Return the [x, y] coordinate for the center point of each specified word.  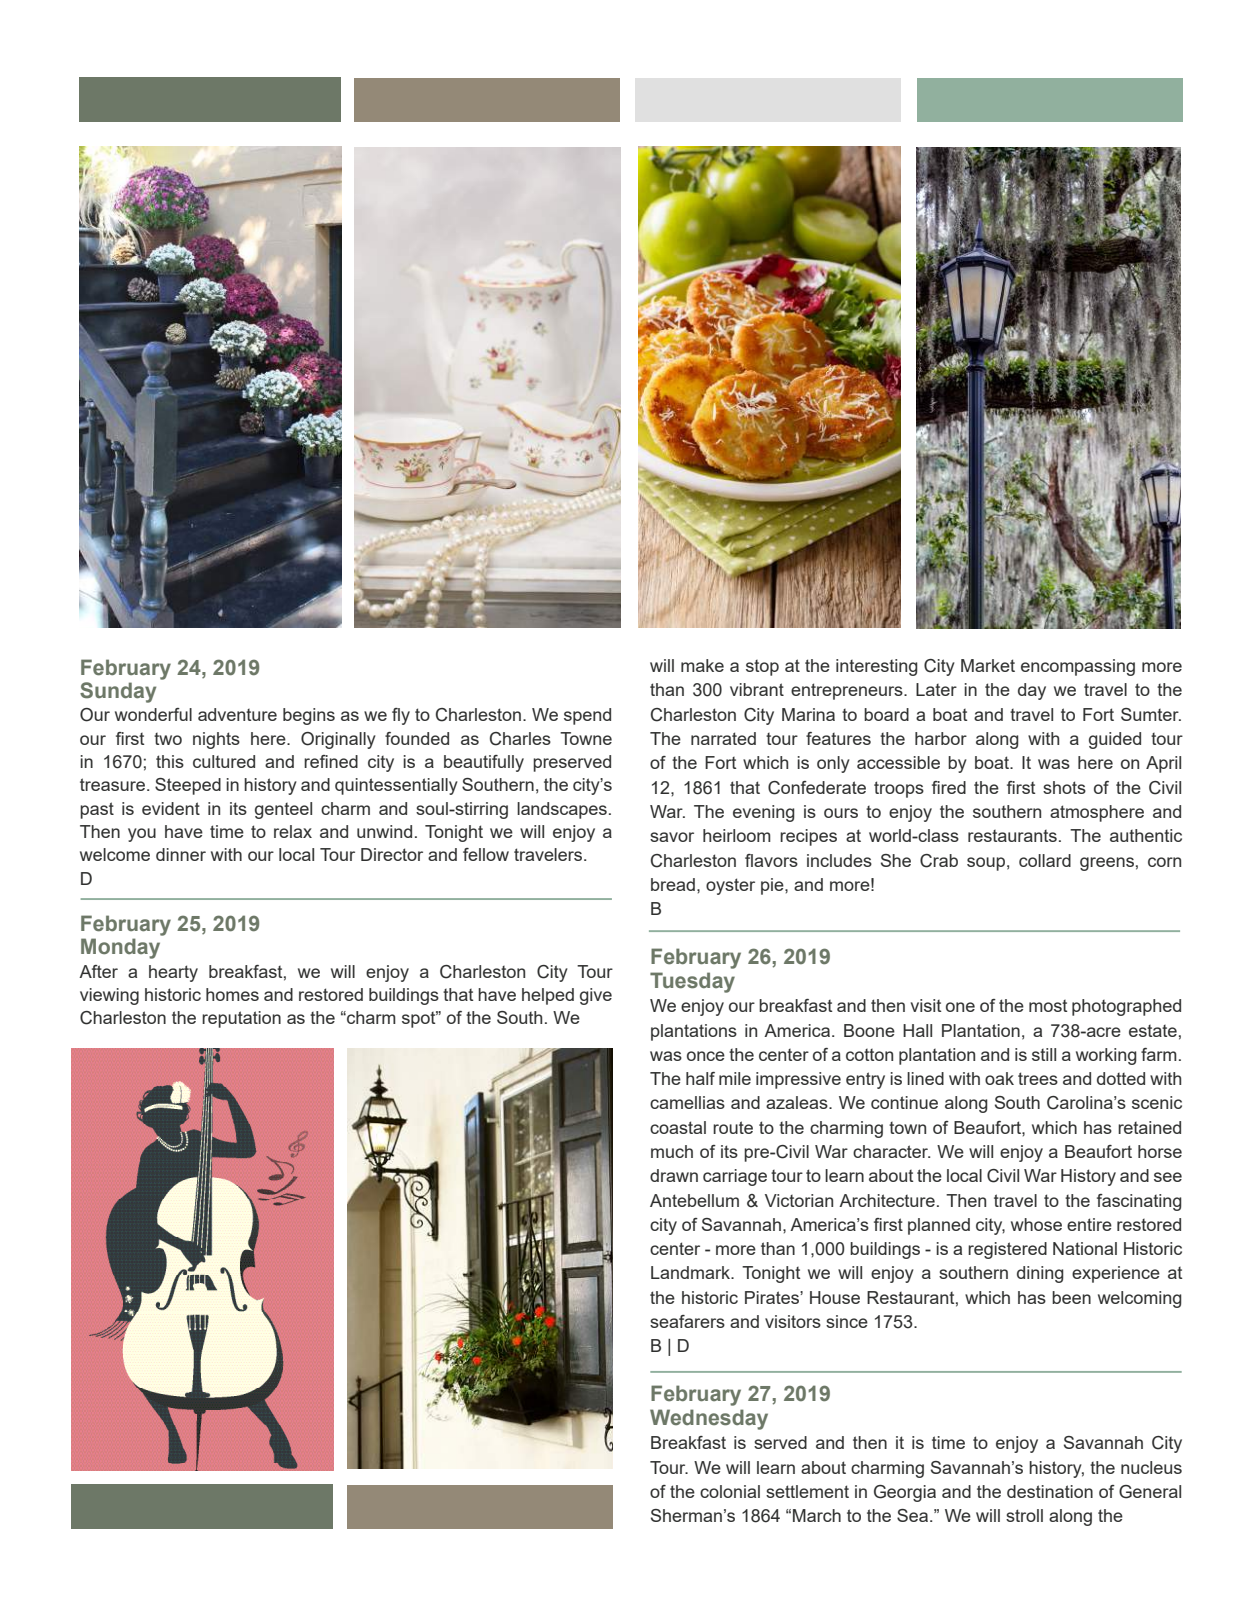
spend [587, 716]
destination [1050, 1491]
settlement [807, 1491]
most [1048, 1006]
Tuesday [692, 982]
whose [1036, 1224]
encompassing [1078, 667]
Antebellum [694, 1200]
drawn [674, 1175]
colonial [730, 1491]
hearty [173, 973]
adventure [237, 714]
